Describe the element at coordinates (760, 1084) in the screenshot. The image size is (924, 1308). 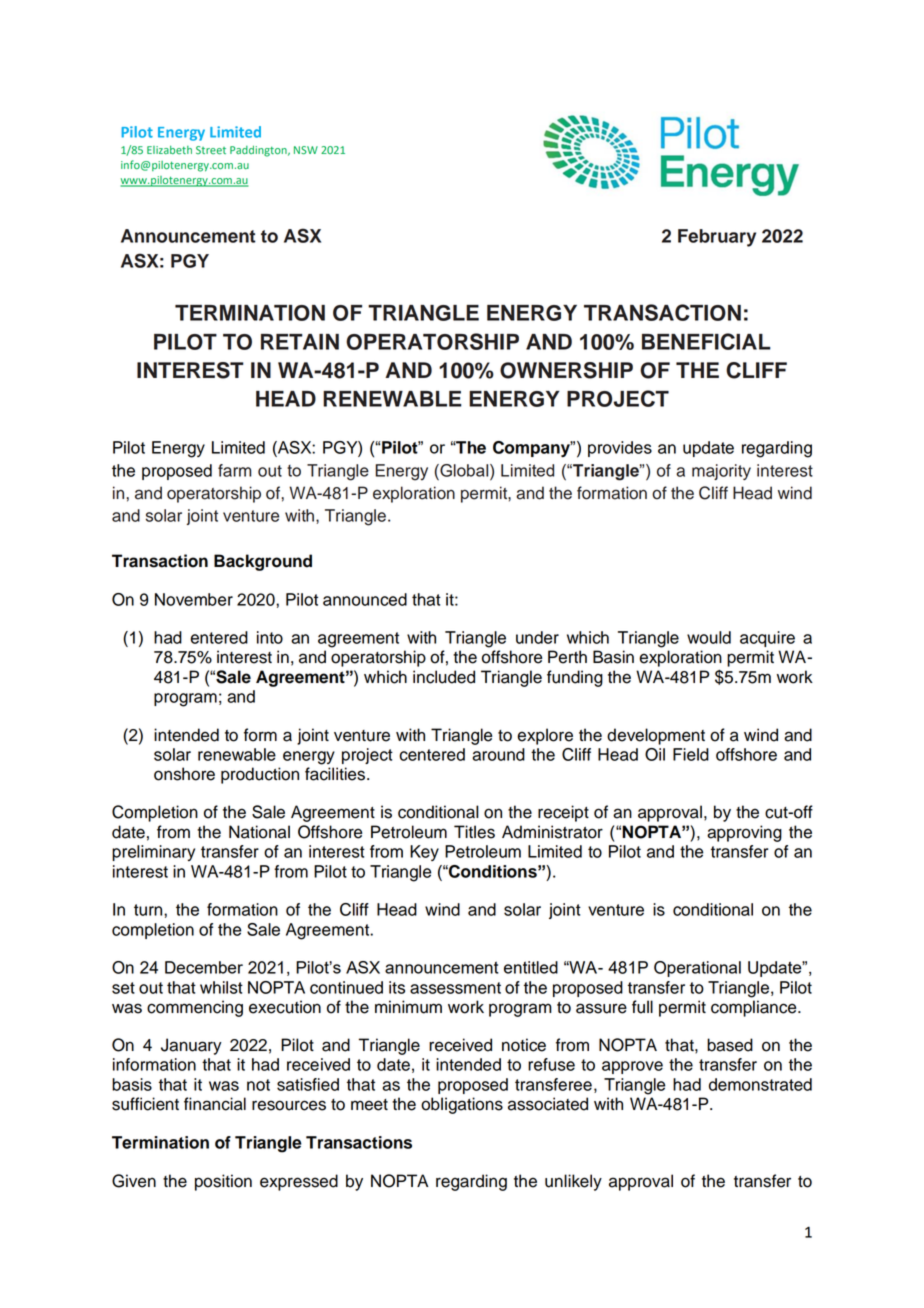
I see `demonstrated` at that location.
